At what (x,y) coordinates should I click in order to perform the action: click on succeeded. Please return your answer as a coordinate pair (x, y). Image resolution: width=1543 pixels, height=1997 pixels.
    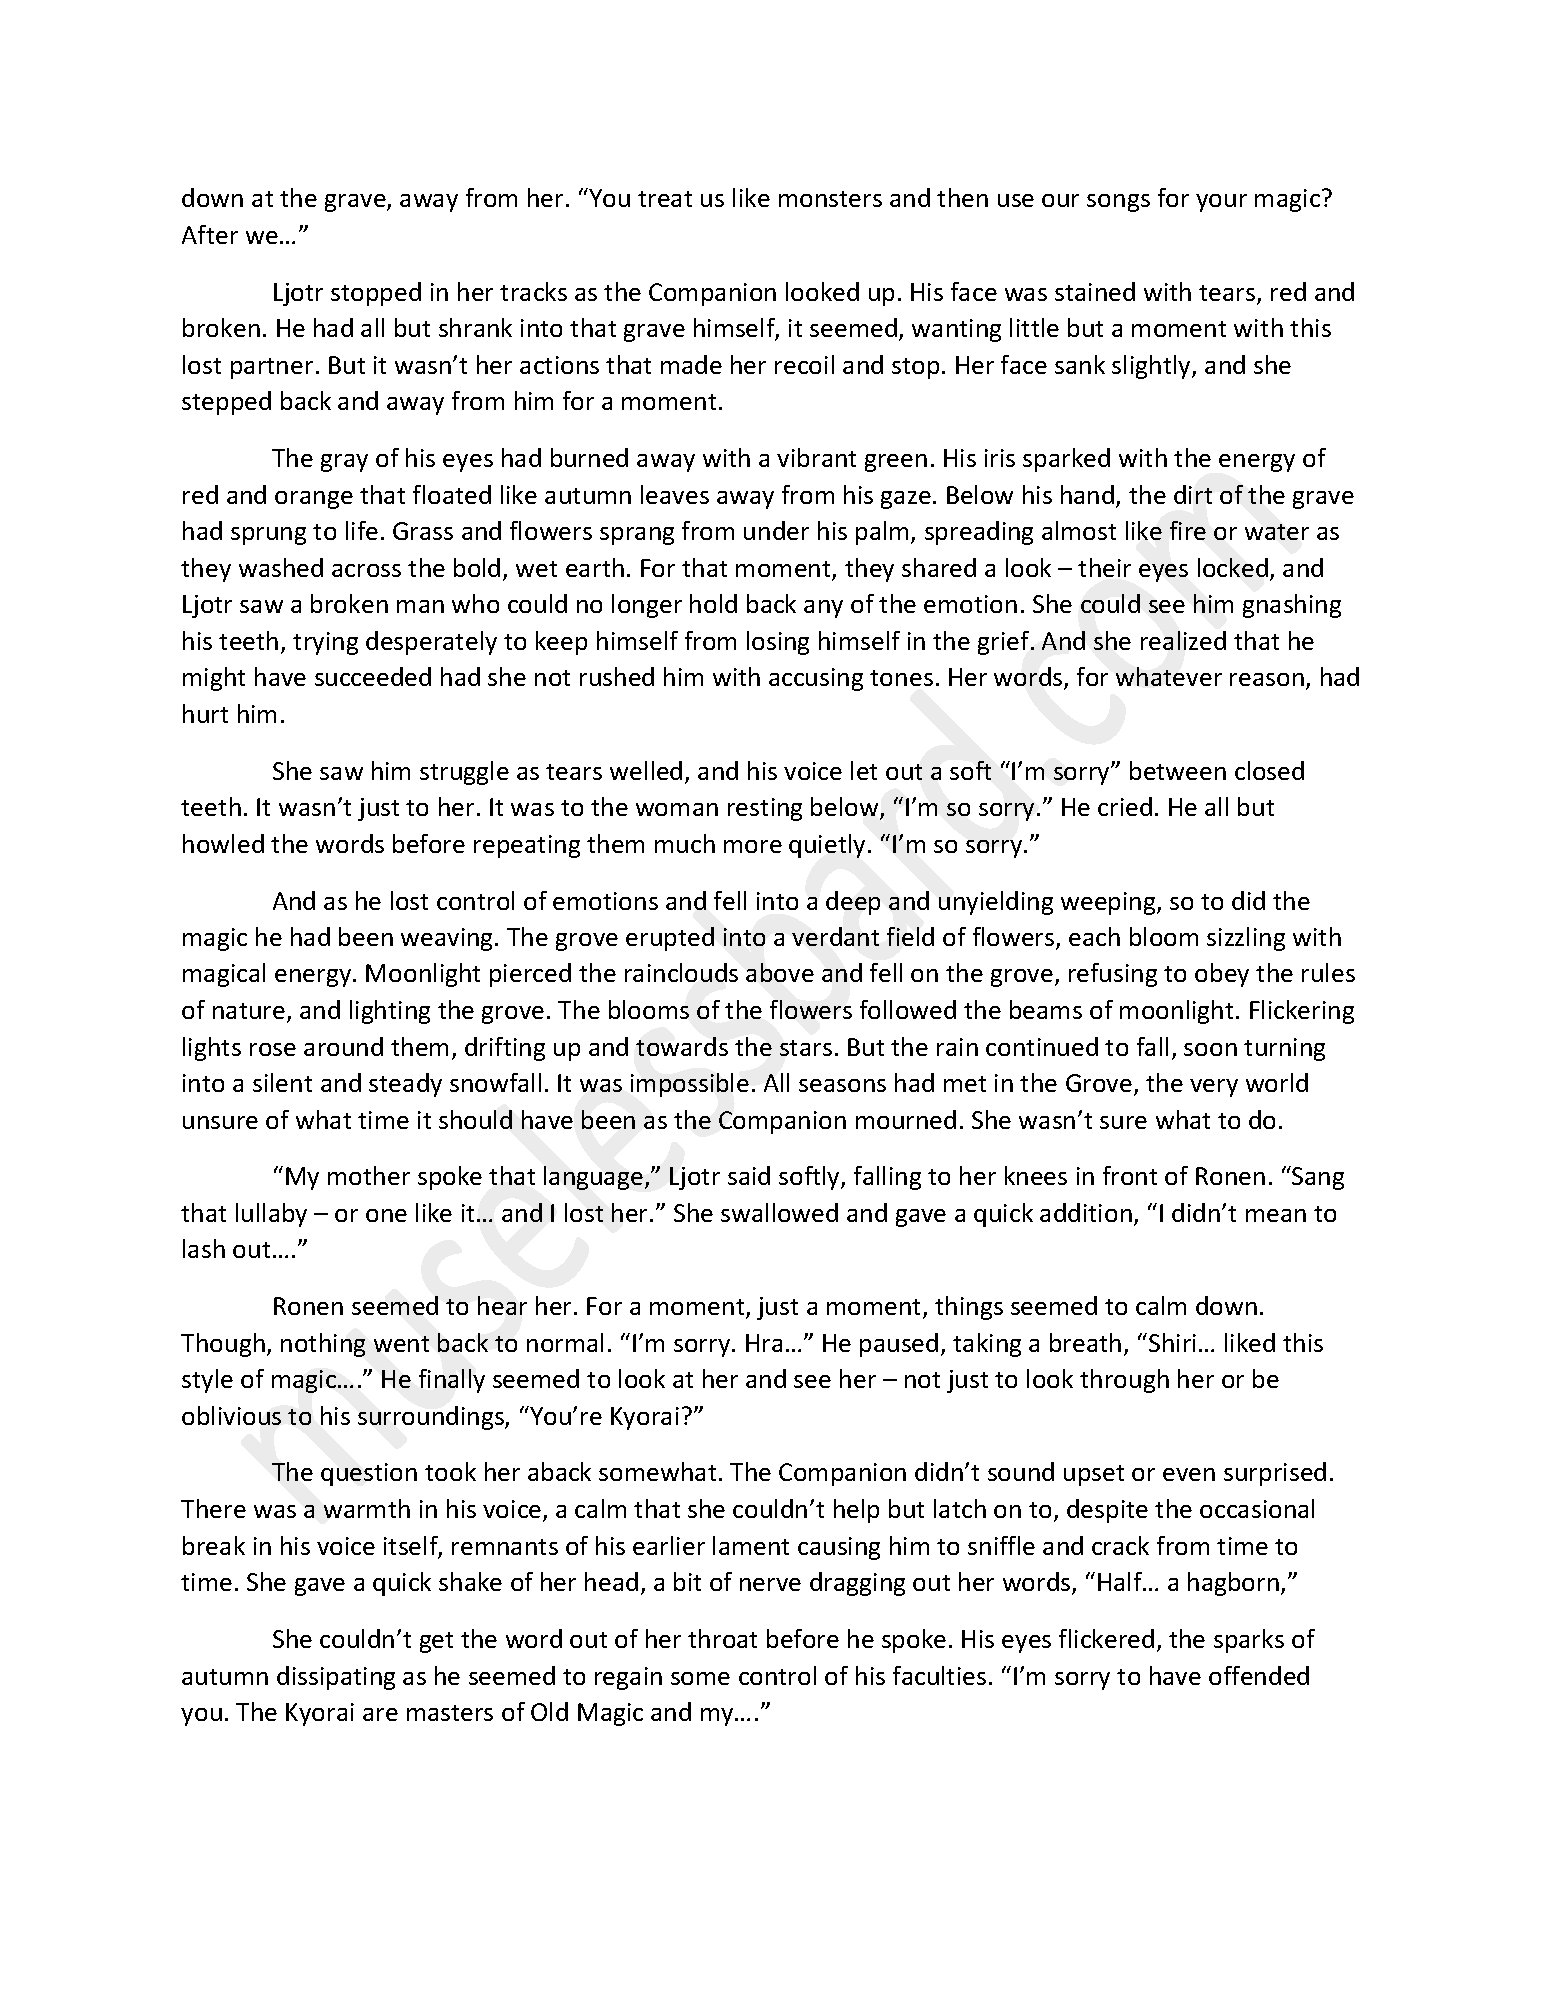
    Looking at the image, I should click on (373, 676).
